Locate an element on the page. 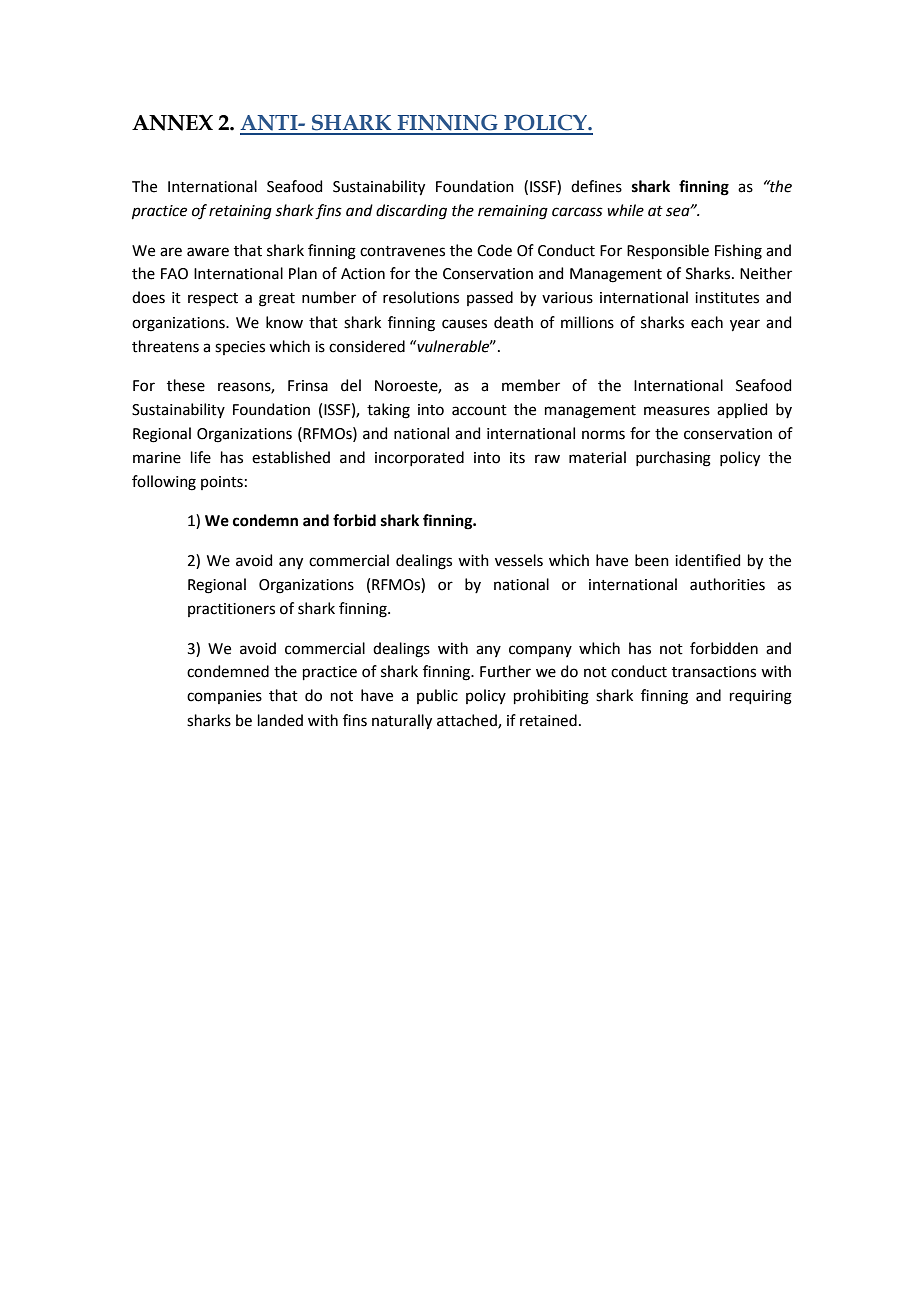 The image size is (924, 1308). life is located at coordinates (201, 457).
